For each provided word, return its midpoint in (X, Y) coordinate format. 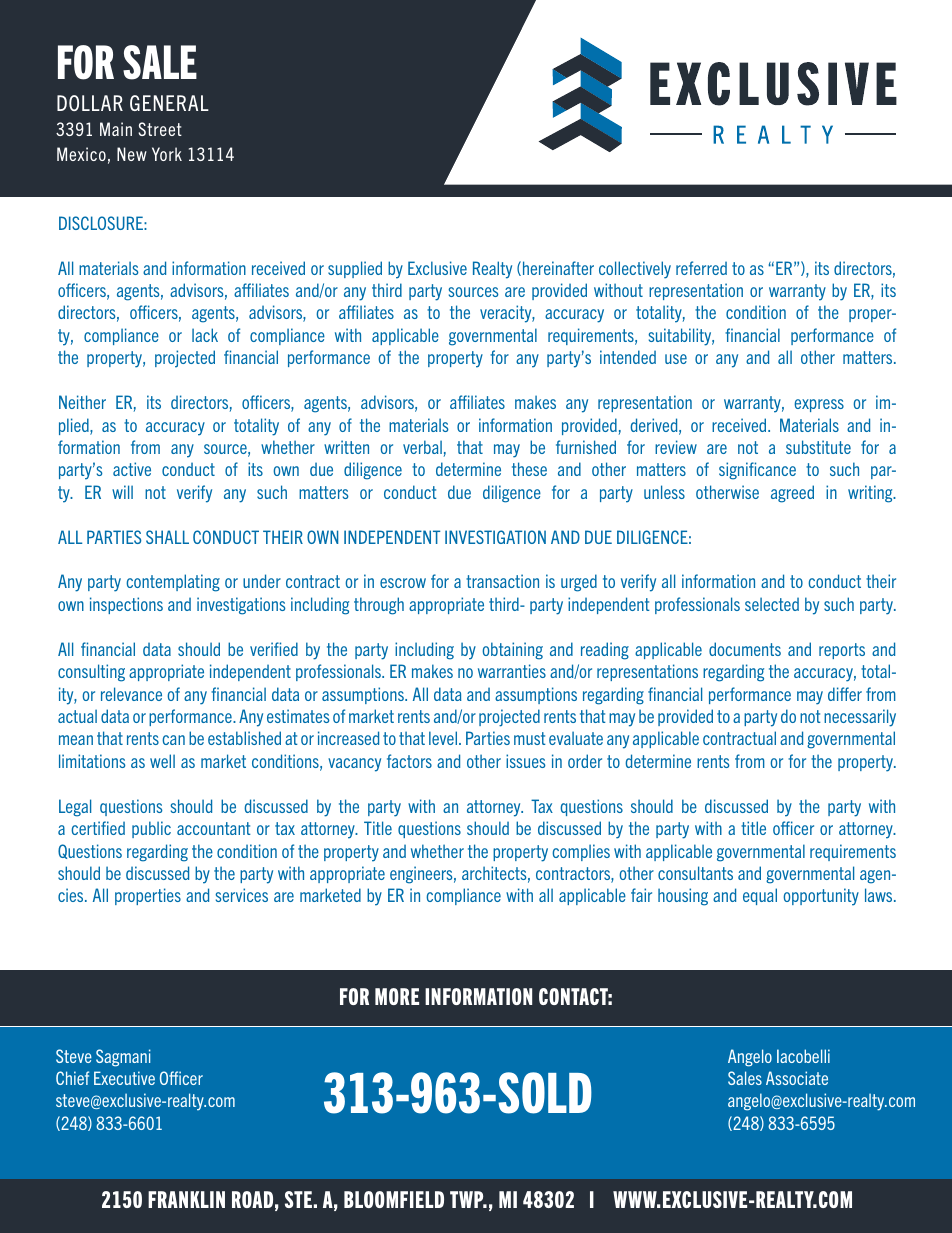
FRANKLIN (186, 1199)
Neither (82, 402)
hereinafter (558, 268)
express (819, 405)
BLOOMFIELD (394, 1199)
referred (701, 268)
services (242, 895)
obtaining (512, 651)
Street (160, 129)
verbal (422, 447)
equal (760, 896)
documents (745, 649)
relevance (131, 694)
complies (581, 852)
